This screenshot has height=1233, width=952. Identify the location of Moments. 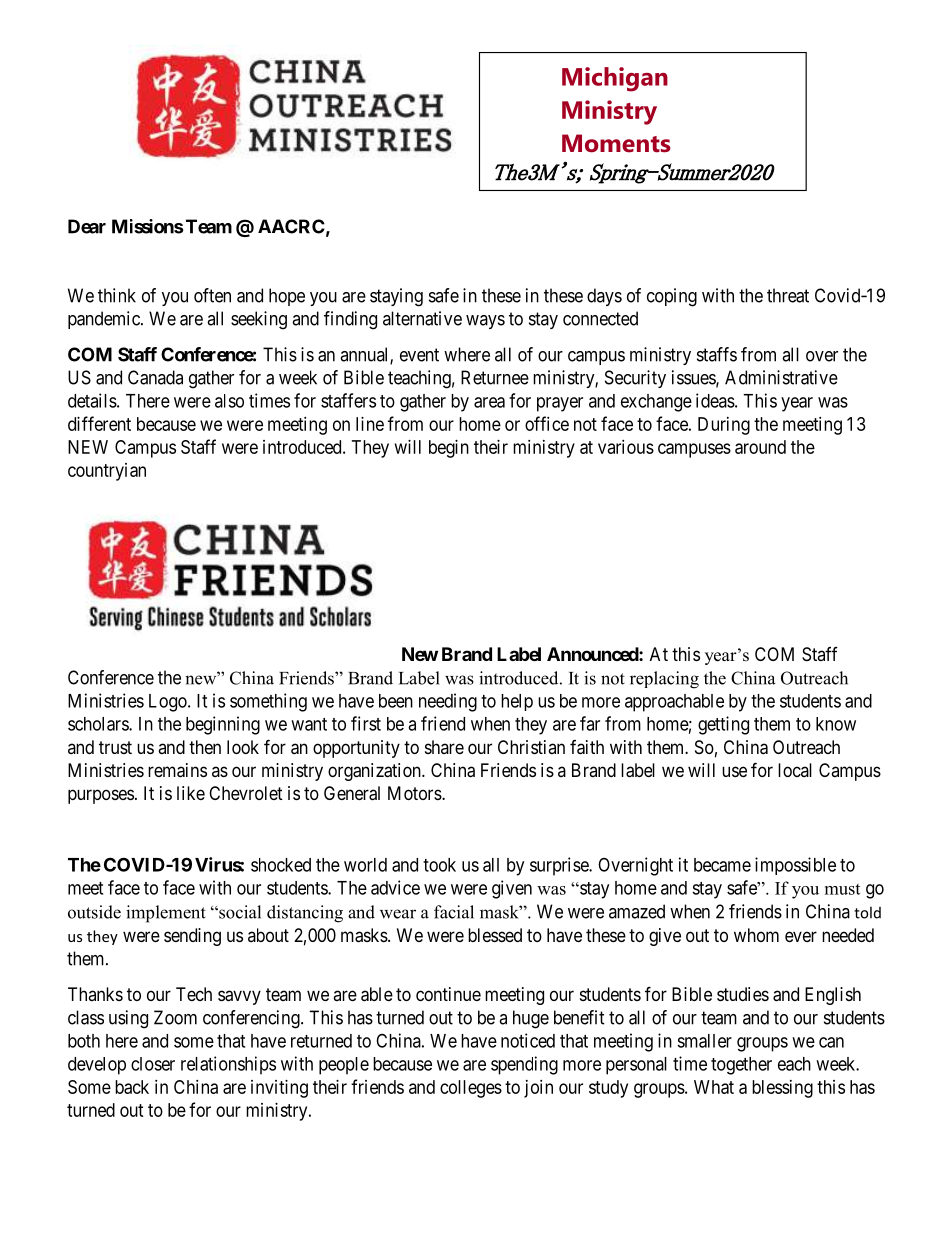
(616, 143).
